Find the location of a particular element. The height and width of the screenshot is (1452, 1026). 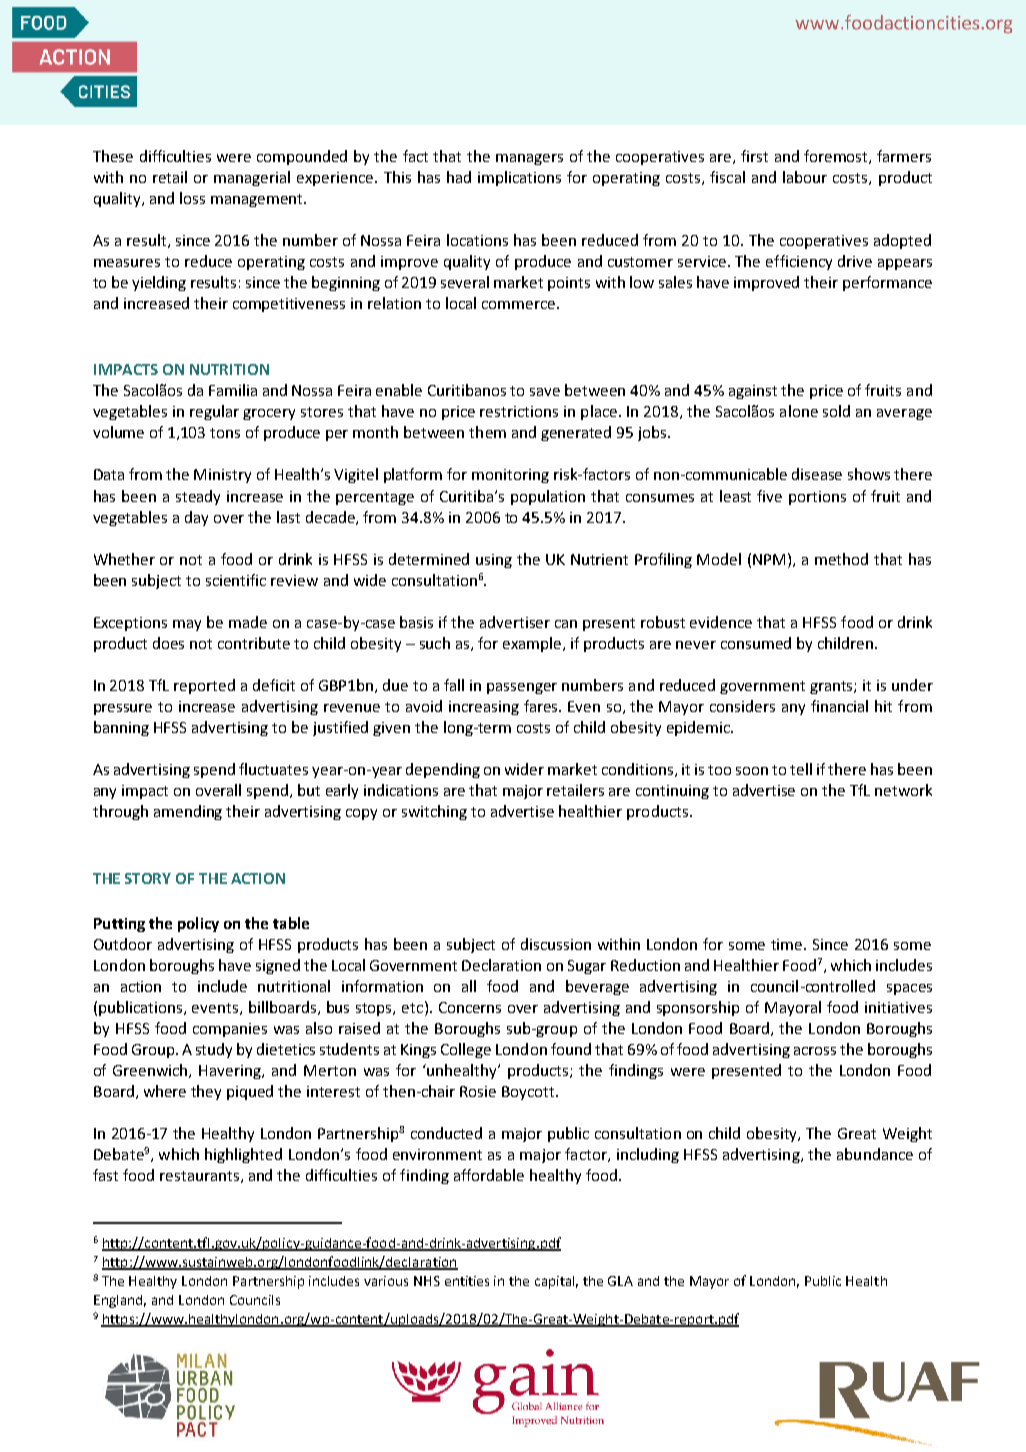

day is located at coordinates (196, 518).
